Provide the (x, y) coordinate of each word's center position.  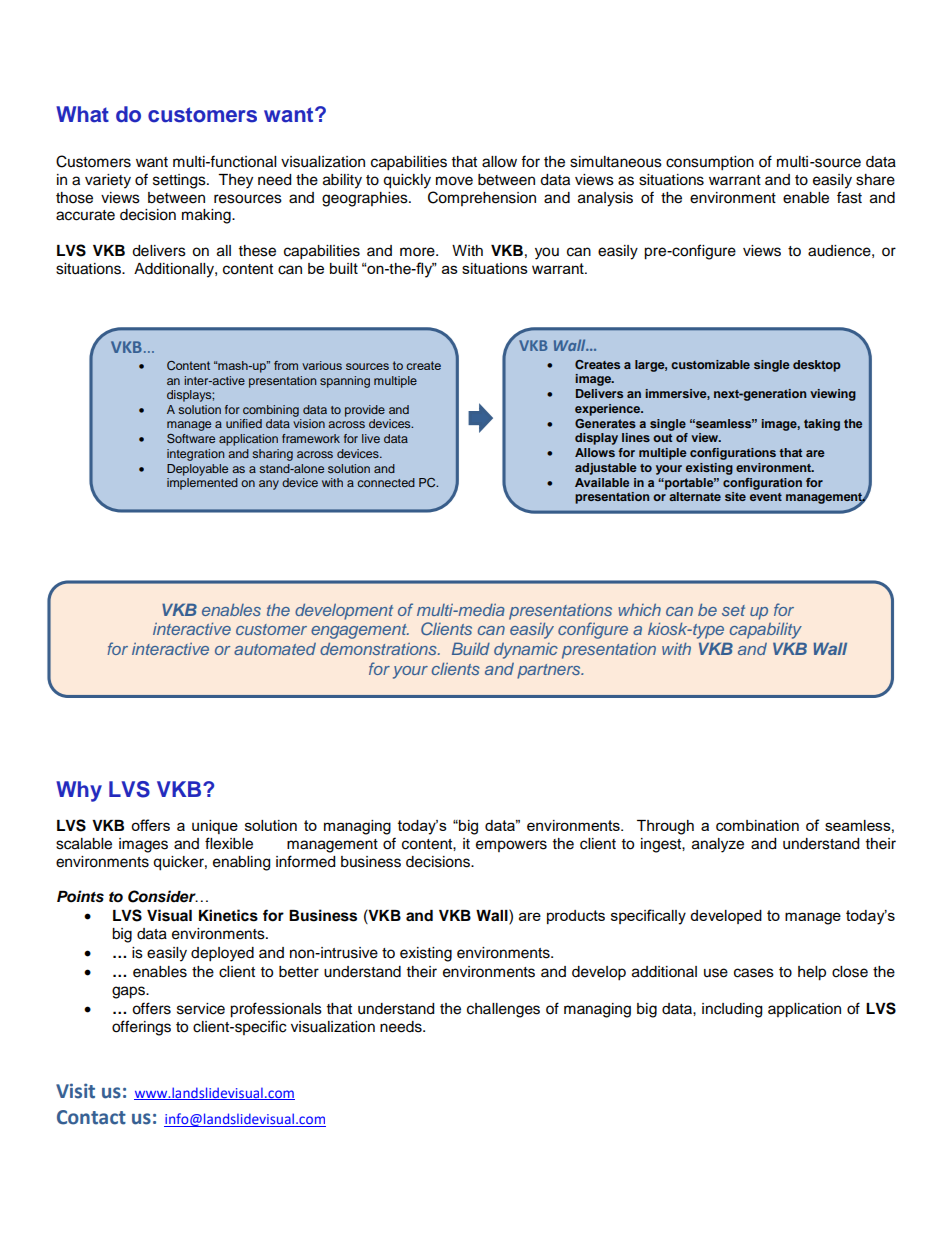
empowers (511, 846)
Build (471, 648)
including (732, 1010)
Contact (91, 1117)
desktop (817, 366)
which (639, 610)
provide (365, 411)
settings (180, 181)
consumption (710, 163)
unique (215, 827)
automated (275, 649)
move (454, 181)
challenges (503, 1010)
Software (191, 438)
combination (757, 825)
